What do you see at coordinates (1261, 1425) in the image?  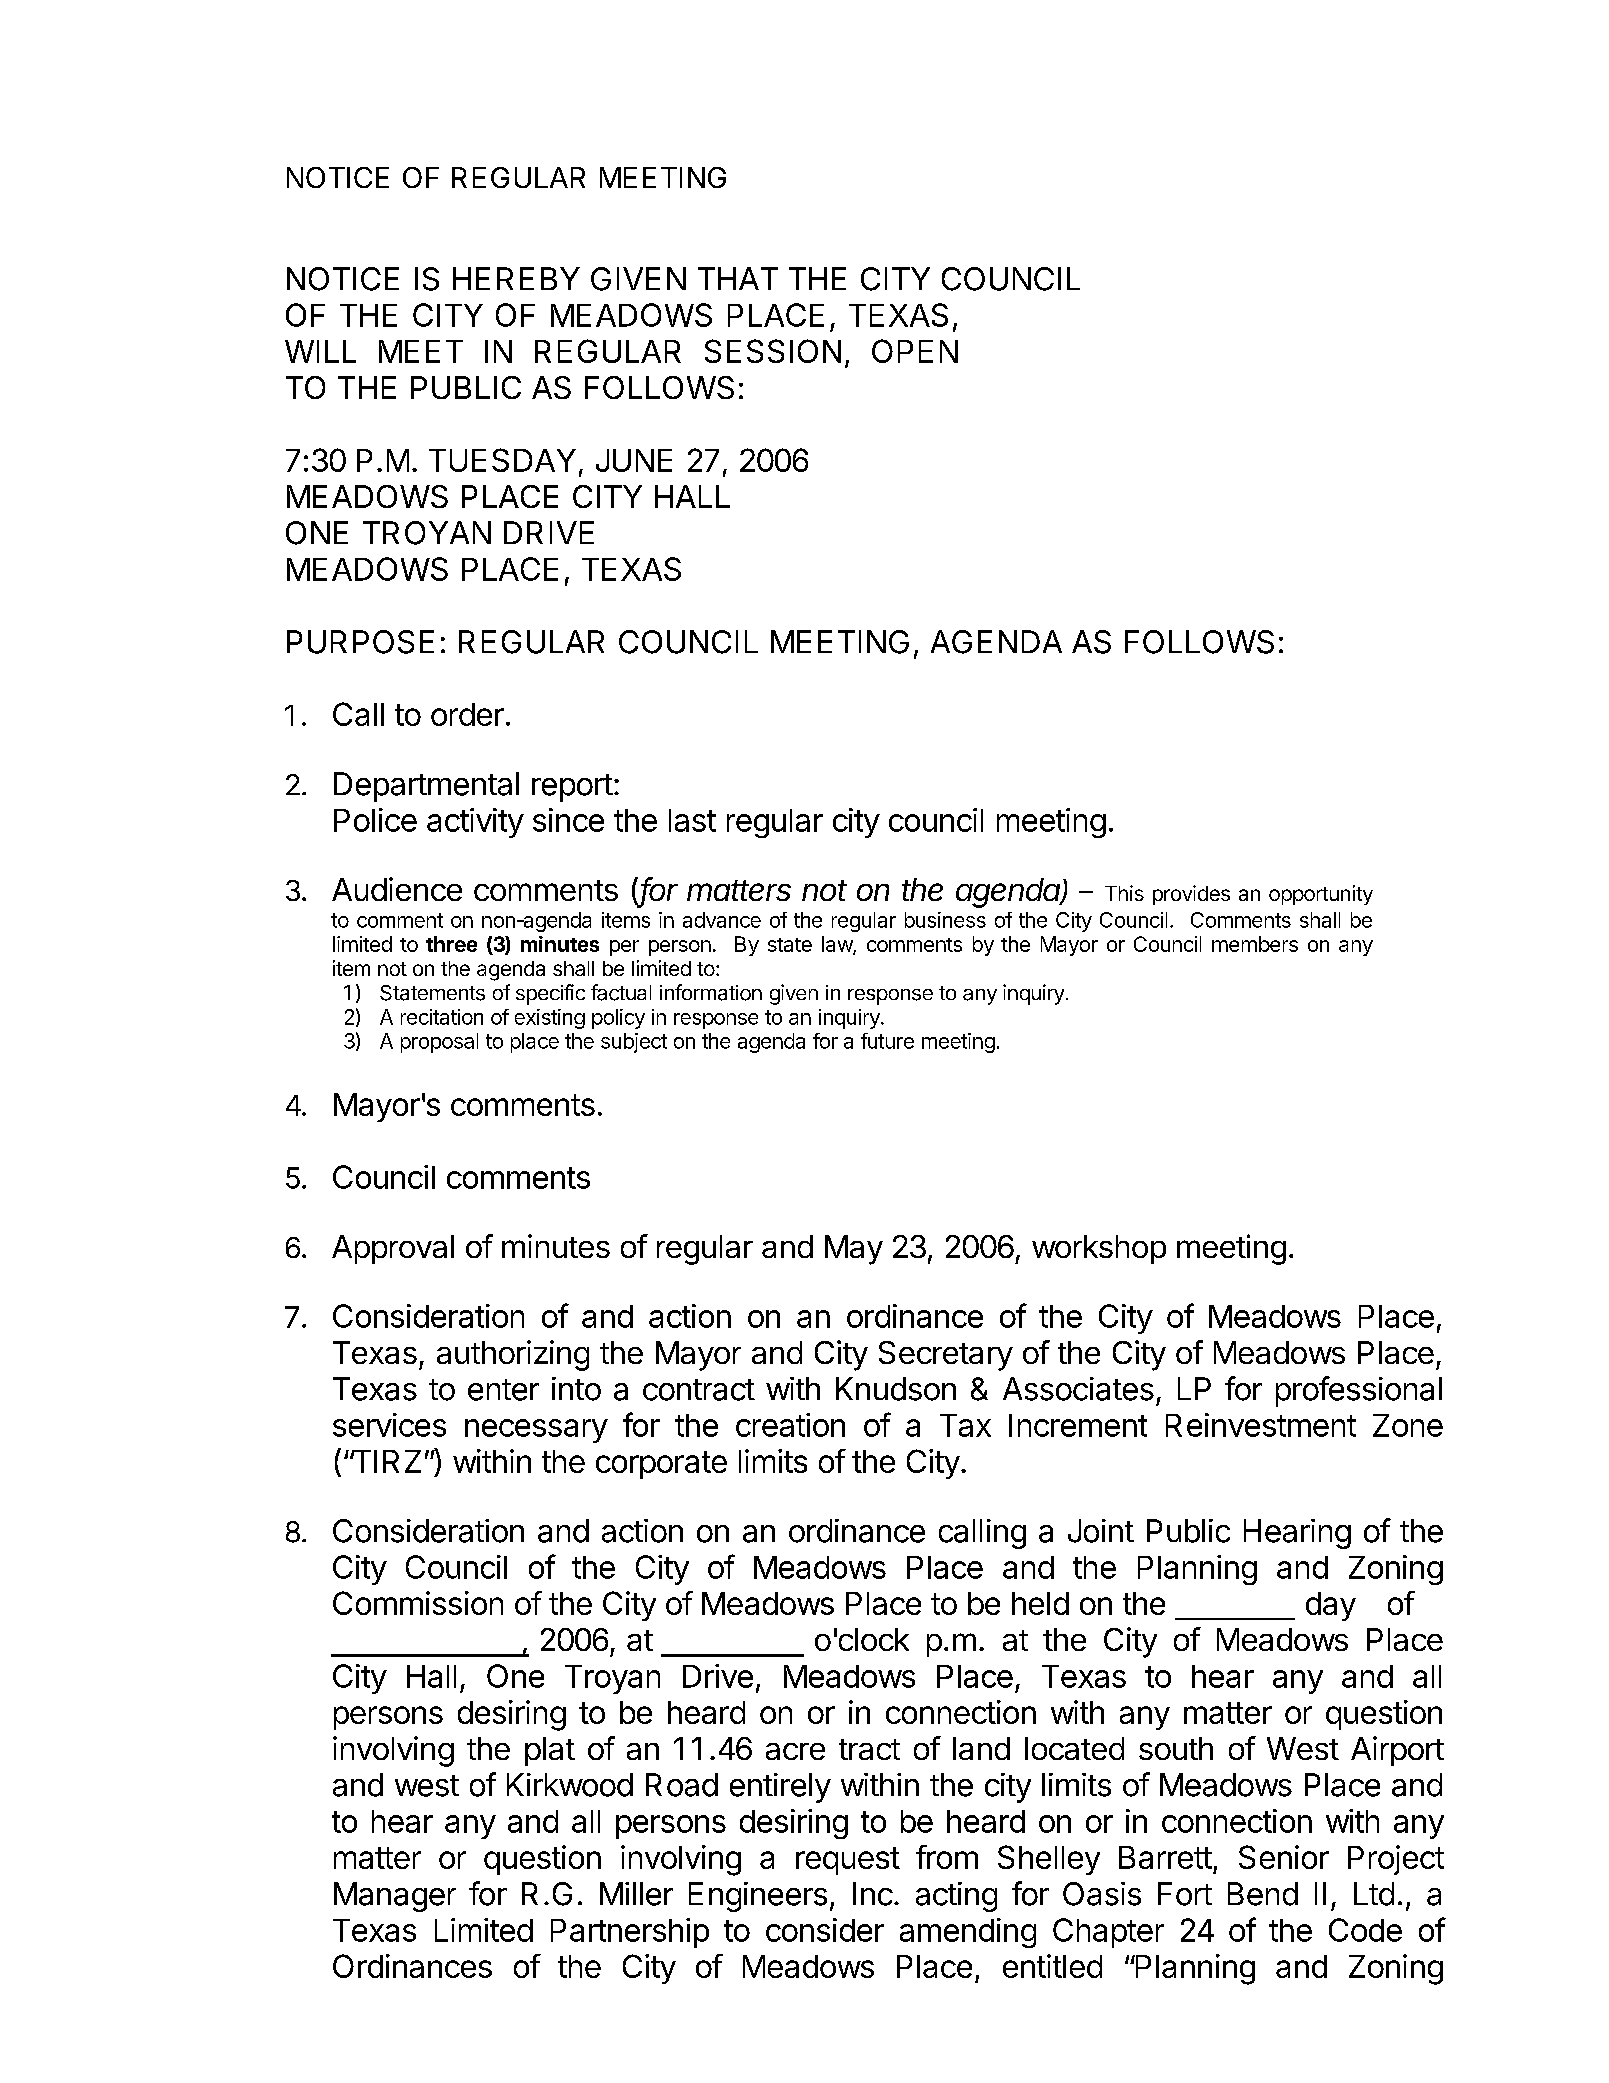 I see `Reinvestment` at bounding box center [1261, 1425].
